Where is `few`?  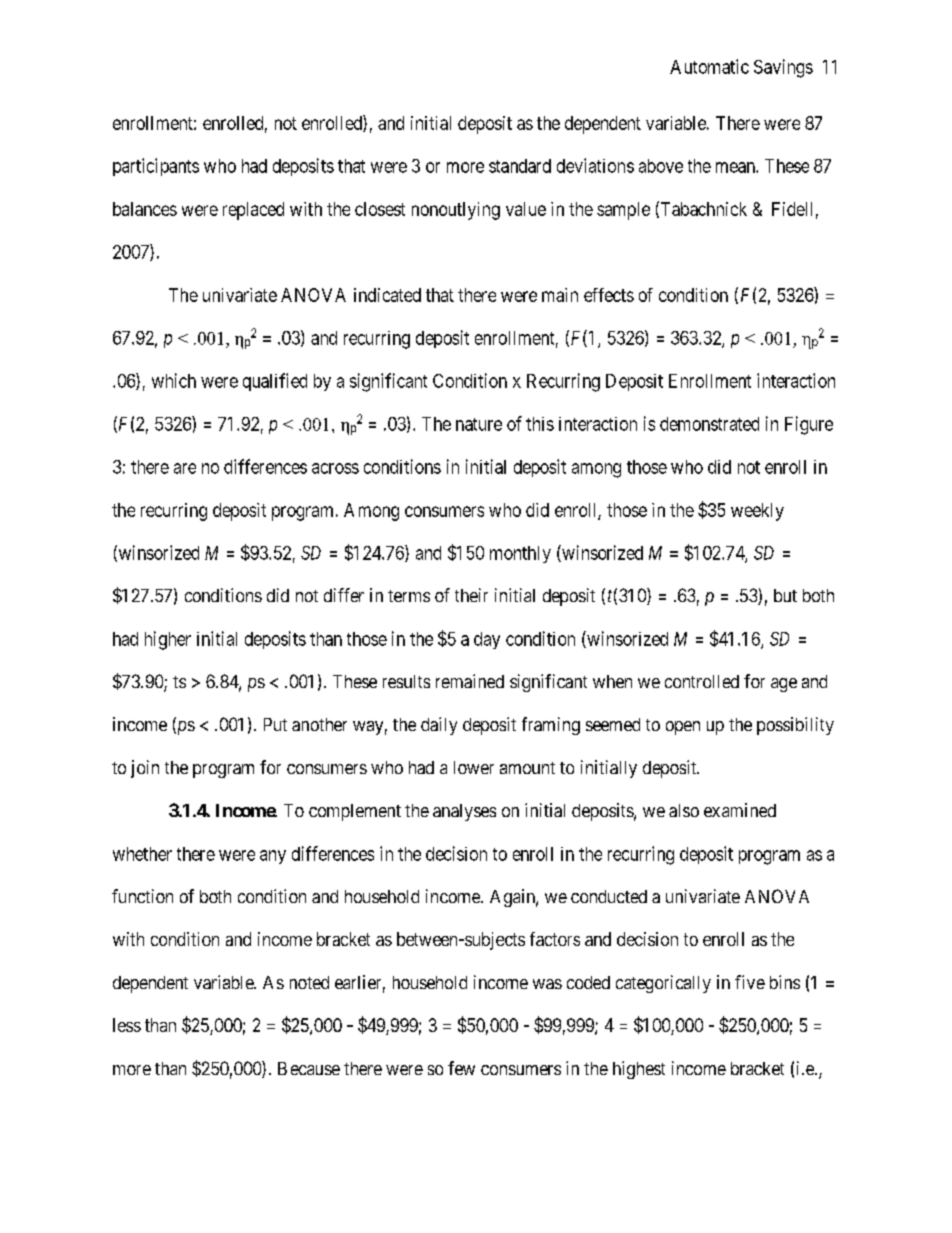
few is located at coordinates (461, 1068).
